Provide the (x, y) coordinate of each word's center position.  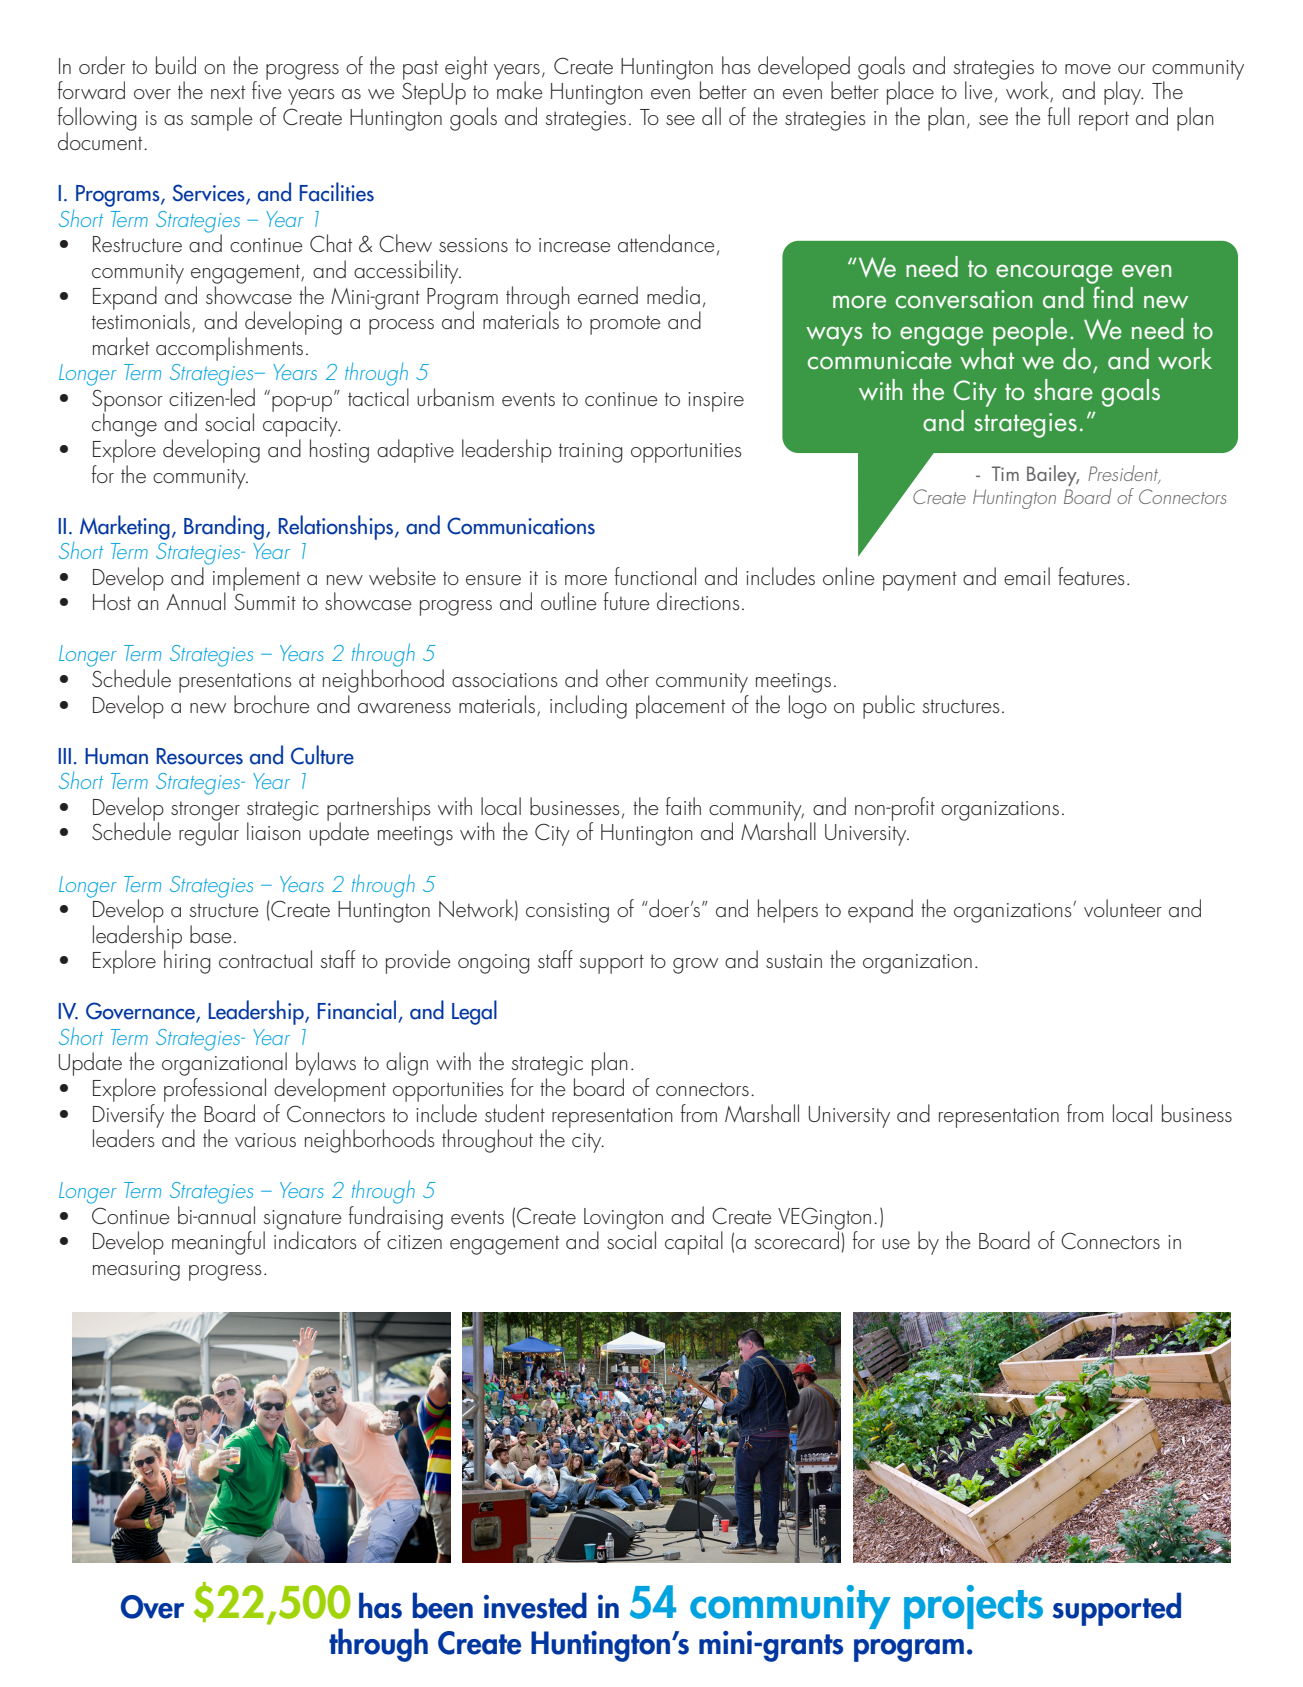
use (896, 1244)
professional (215, 1088)
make (519, 89)
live (979, 90)
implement (256, 580)
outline (569, 601)
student (515, 1113)
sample (222, 119)
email (1027, 576)
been (442, 1605)
